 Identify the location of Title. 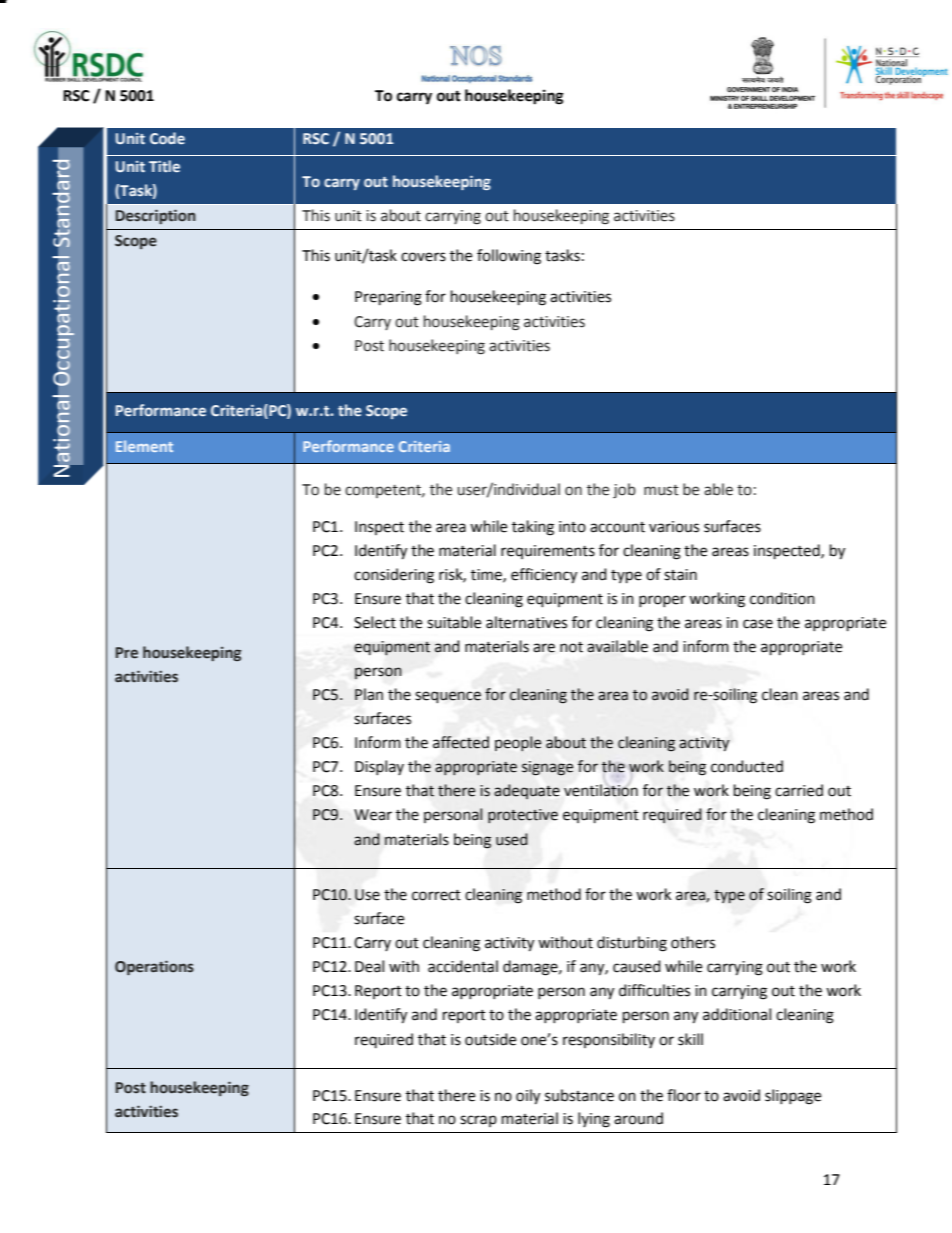
(164, 166).
